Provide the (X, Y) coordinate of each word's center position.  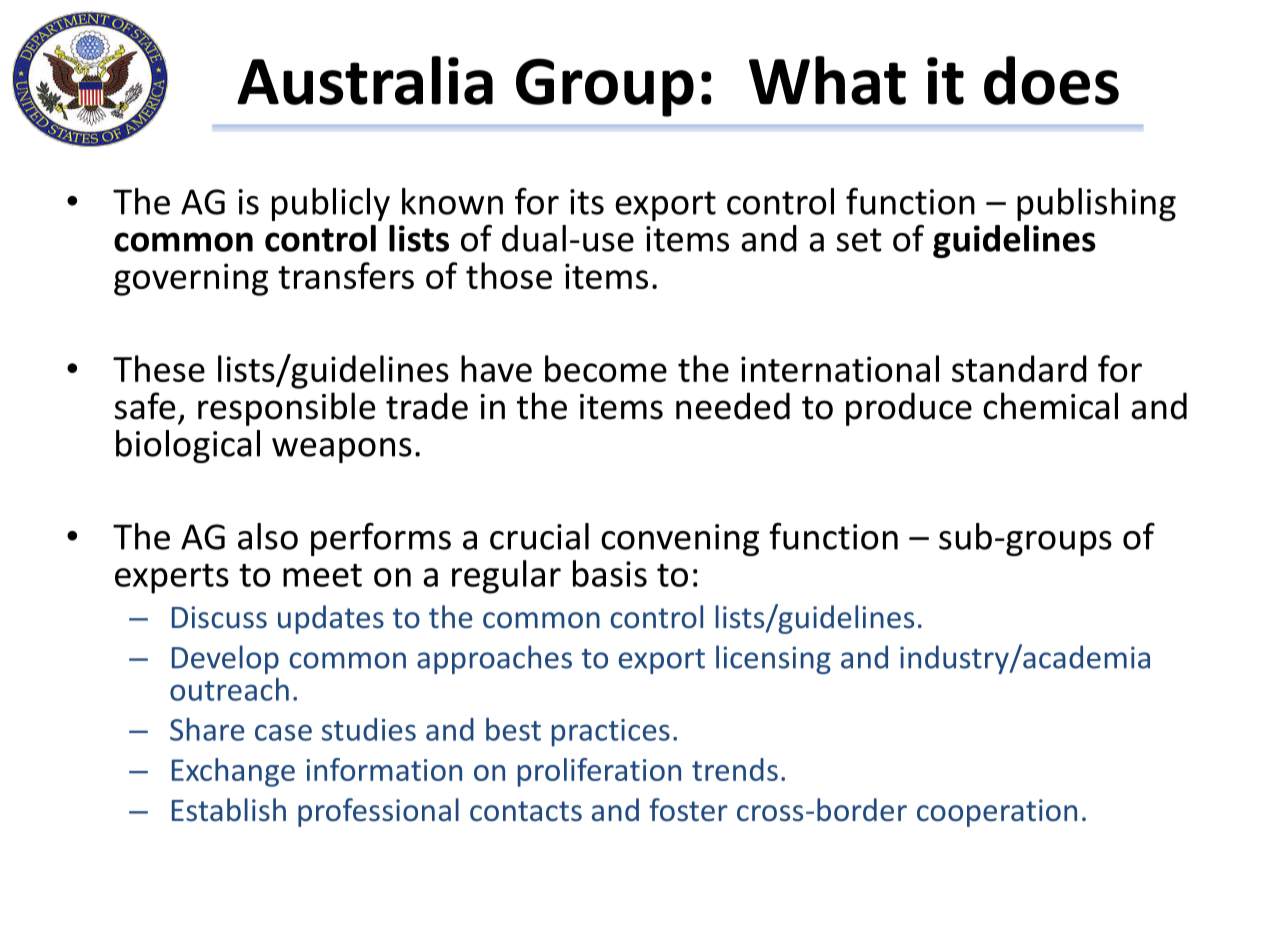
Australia (365, 80)
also (268, 536)
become (606, 368)
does (1051, 80)
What (827, 80)
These (159, 368)
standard (1019, 368)
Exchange (233, 772)
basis (610, 573)
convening (680, 540)
